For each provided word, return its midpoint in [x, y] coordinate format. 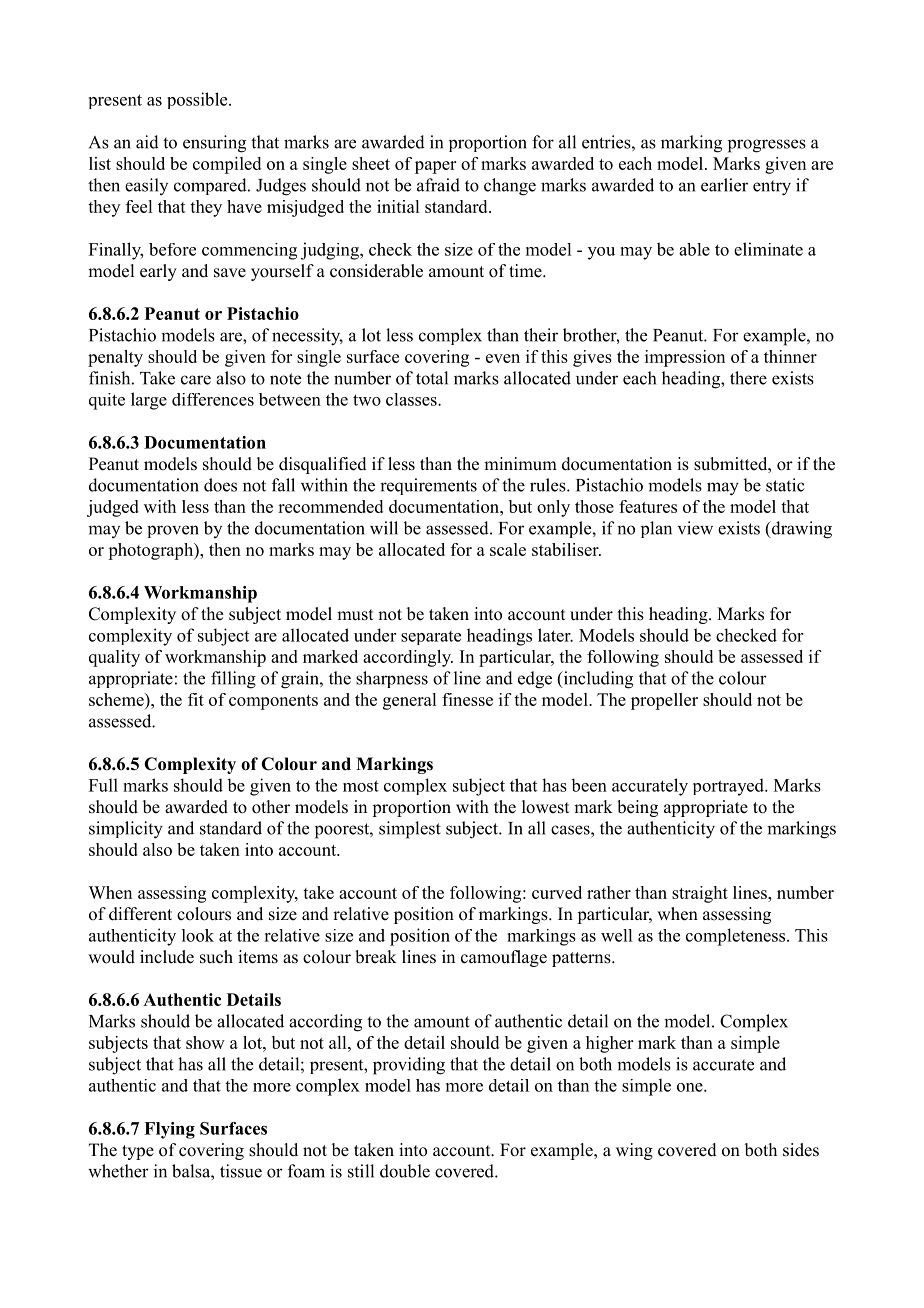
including [597, 680]
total [432, 378]
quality [114, 658]
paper [435, 167]
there [748, 378]
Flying [169, 1130]
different [140, 914]
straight [700, 894]
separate [431, 638]
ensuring [214, 144]
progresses [767, 146]
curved [557, 892]
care [196, 380]
